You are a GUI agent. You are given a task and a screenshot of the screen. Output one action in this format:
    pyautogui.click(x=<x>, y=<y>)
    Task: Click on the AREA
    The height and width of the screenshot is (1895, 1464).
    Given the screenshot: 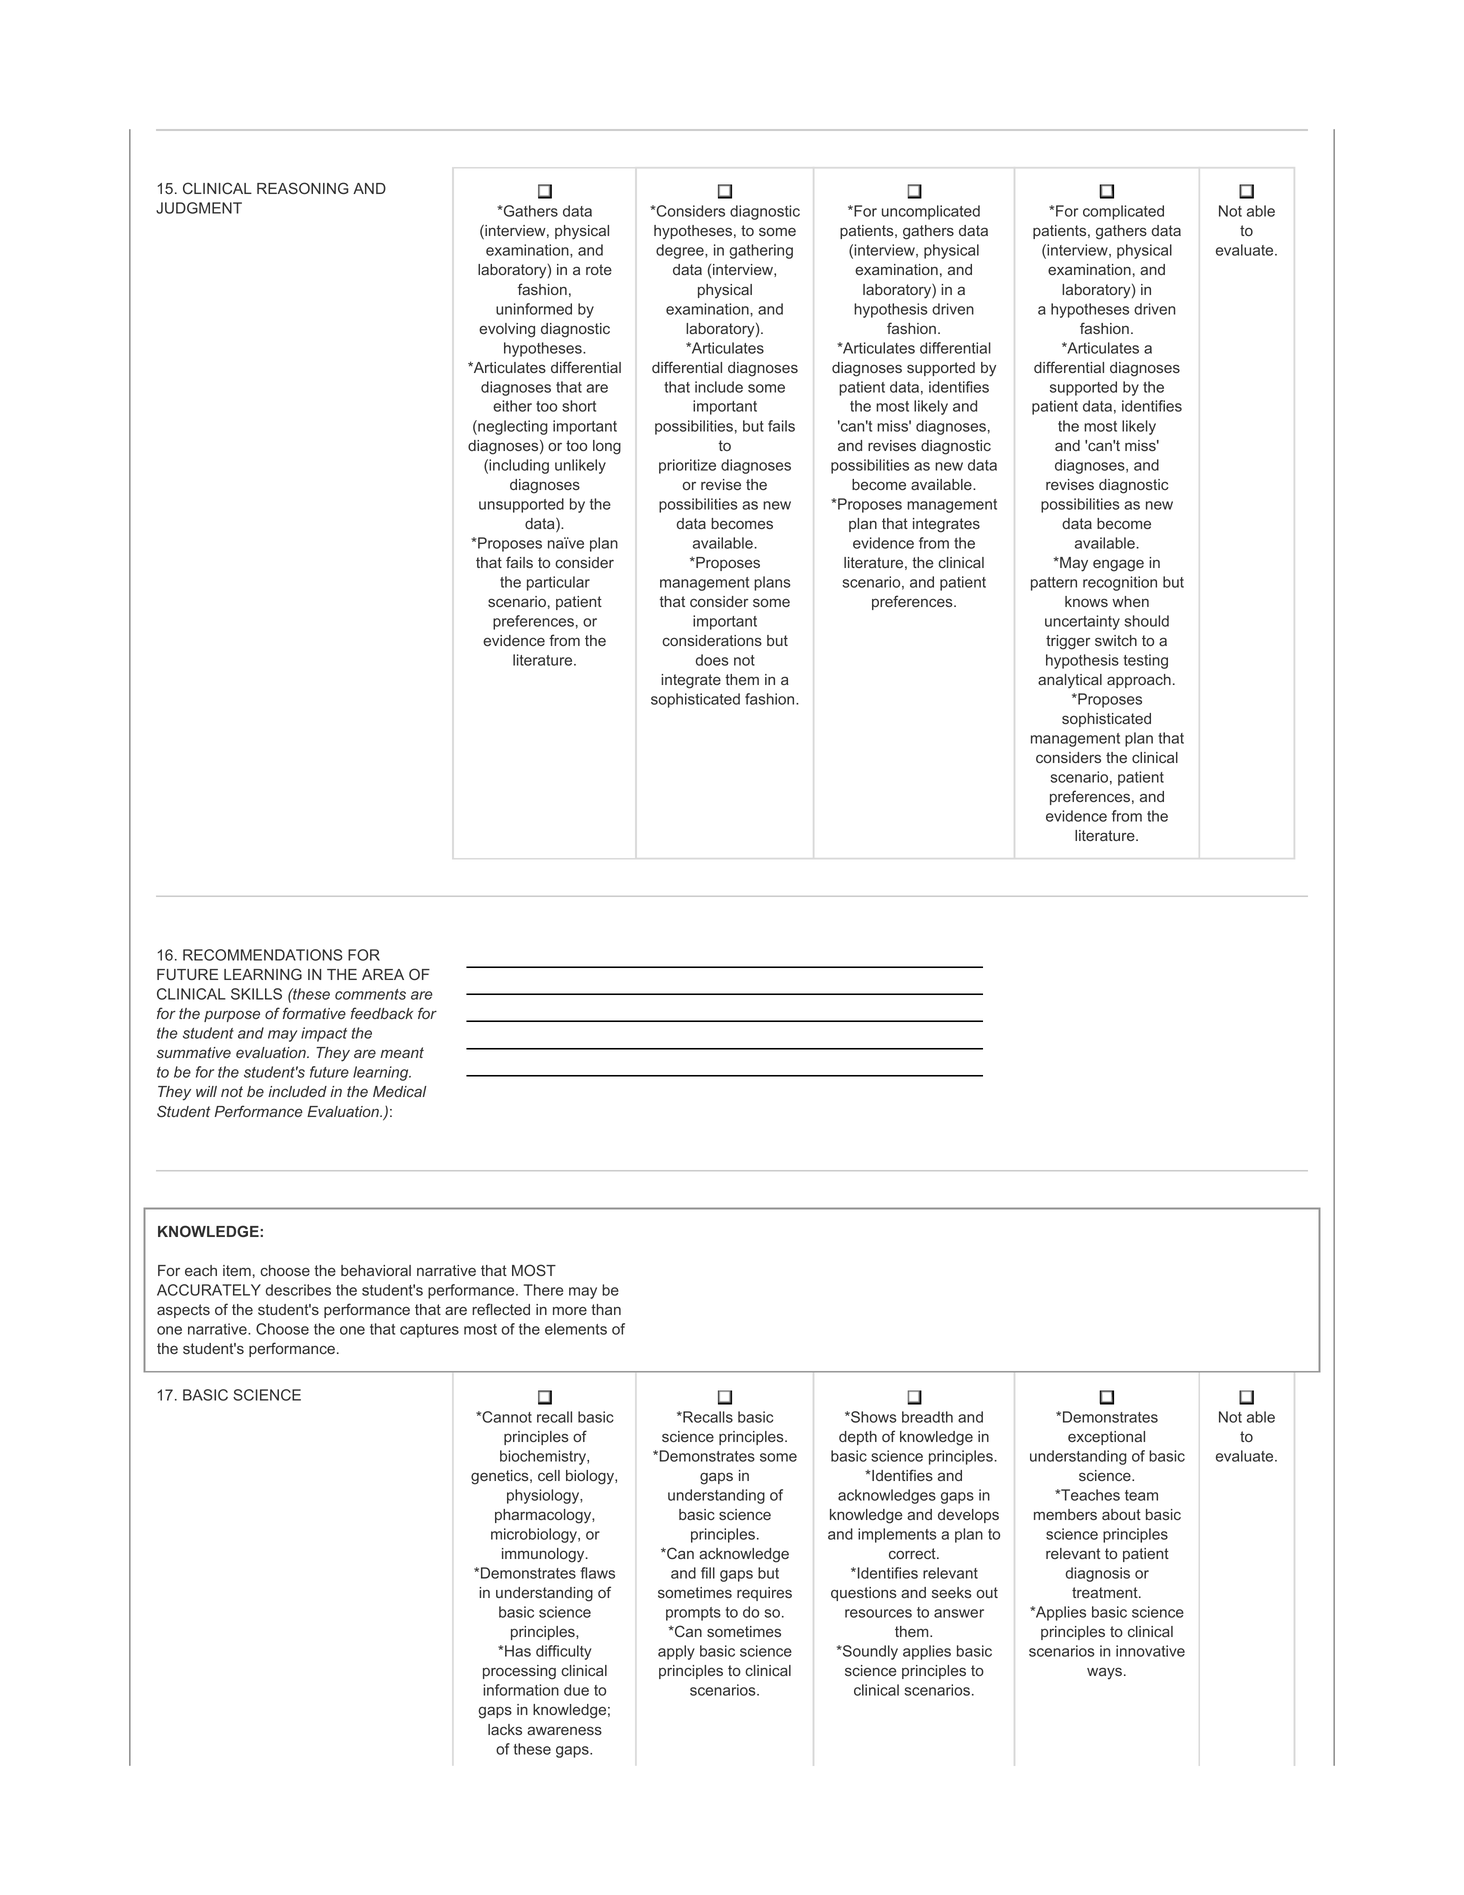 What is the action you would take?
    pyautogui.click(x=383, y=974)
